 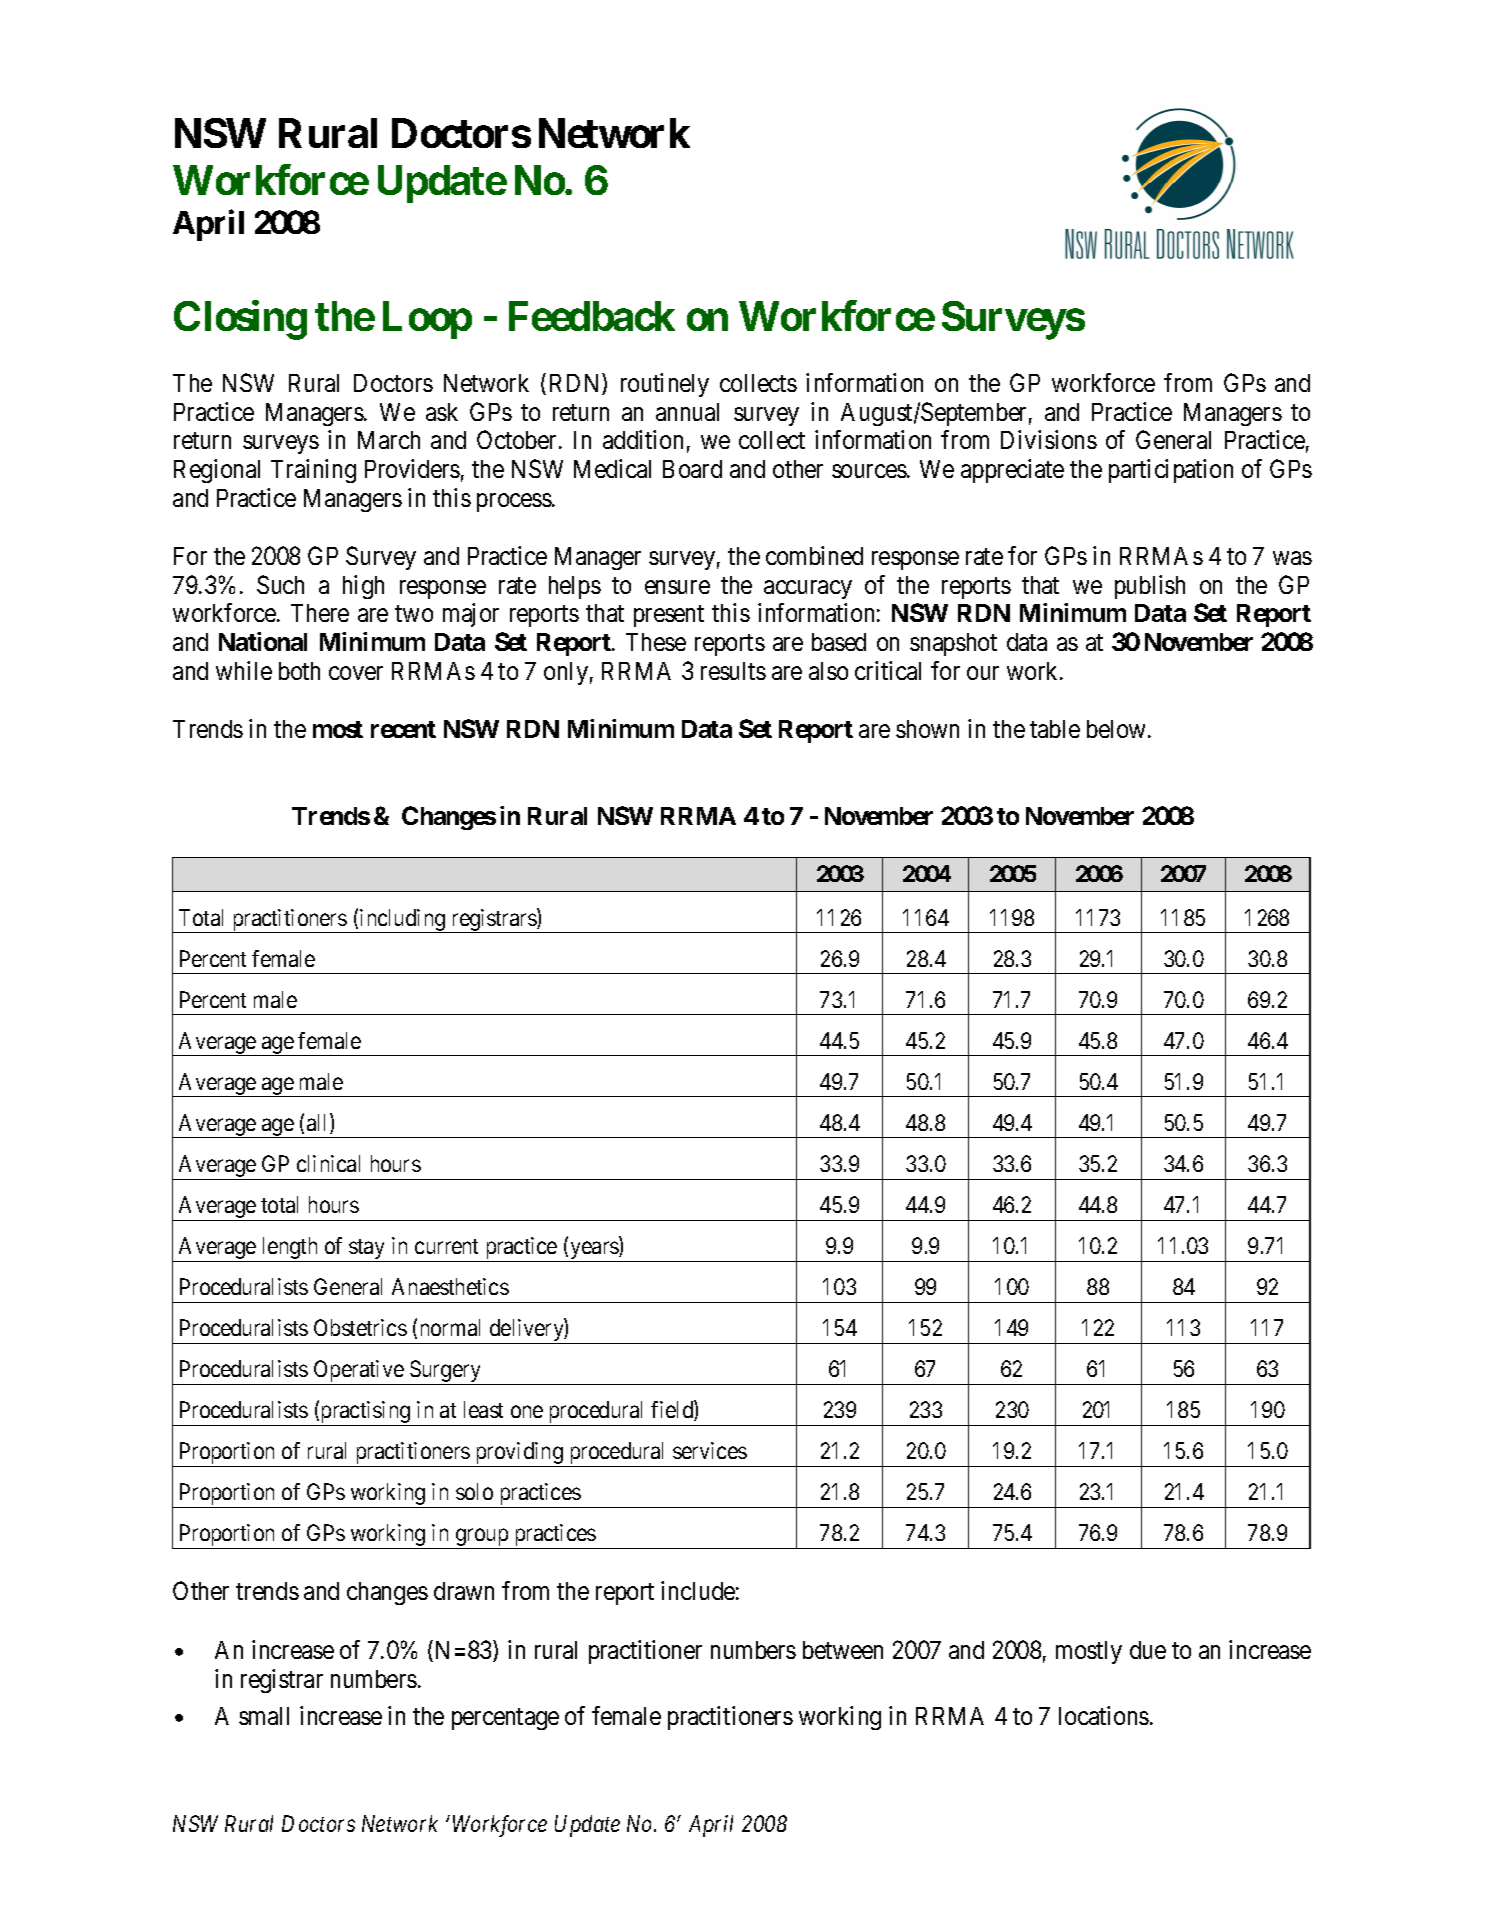 What do you see at coordinates (733, 671) in the screenshot?
I see `results` at bounding box center [733, 671].
